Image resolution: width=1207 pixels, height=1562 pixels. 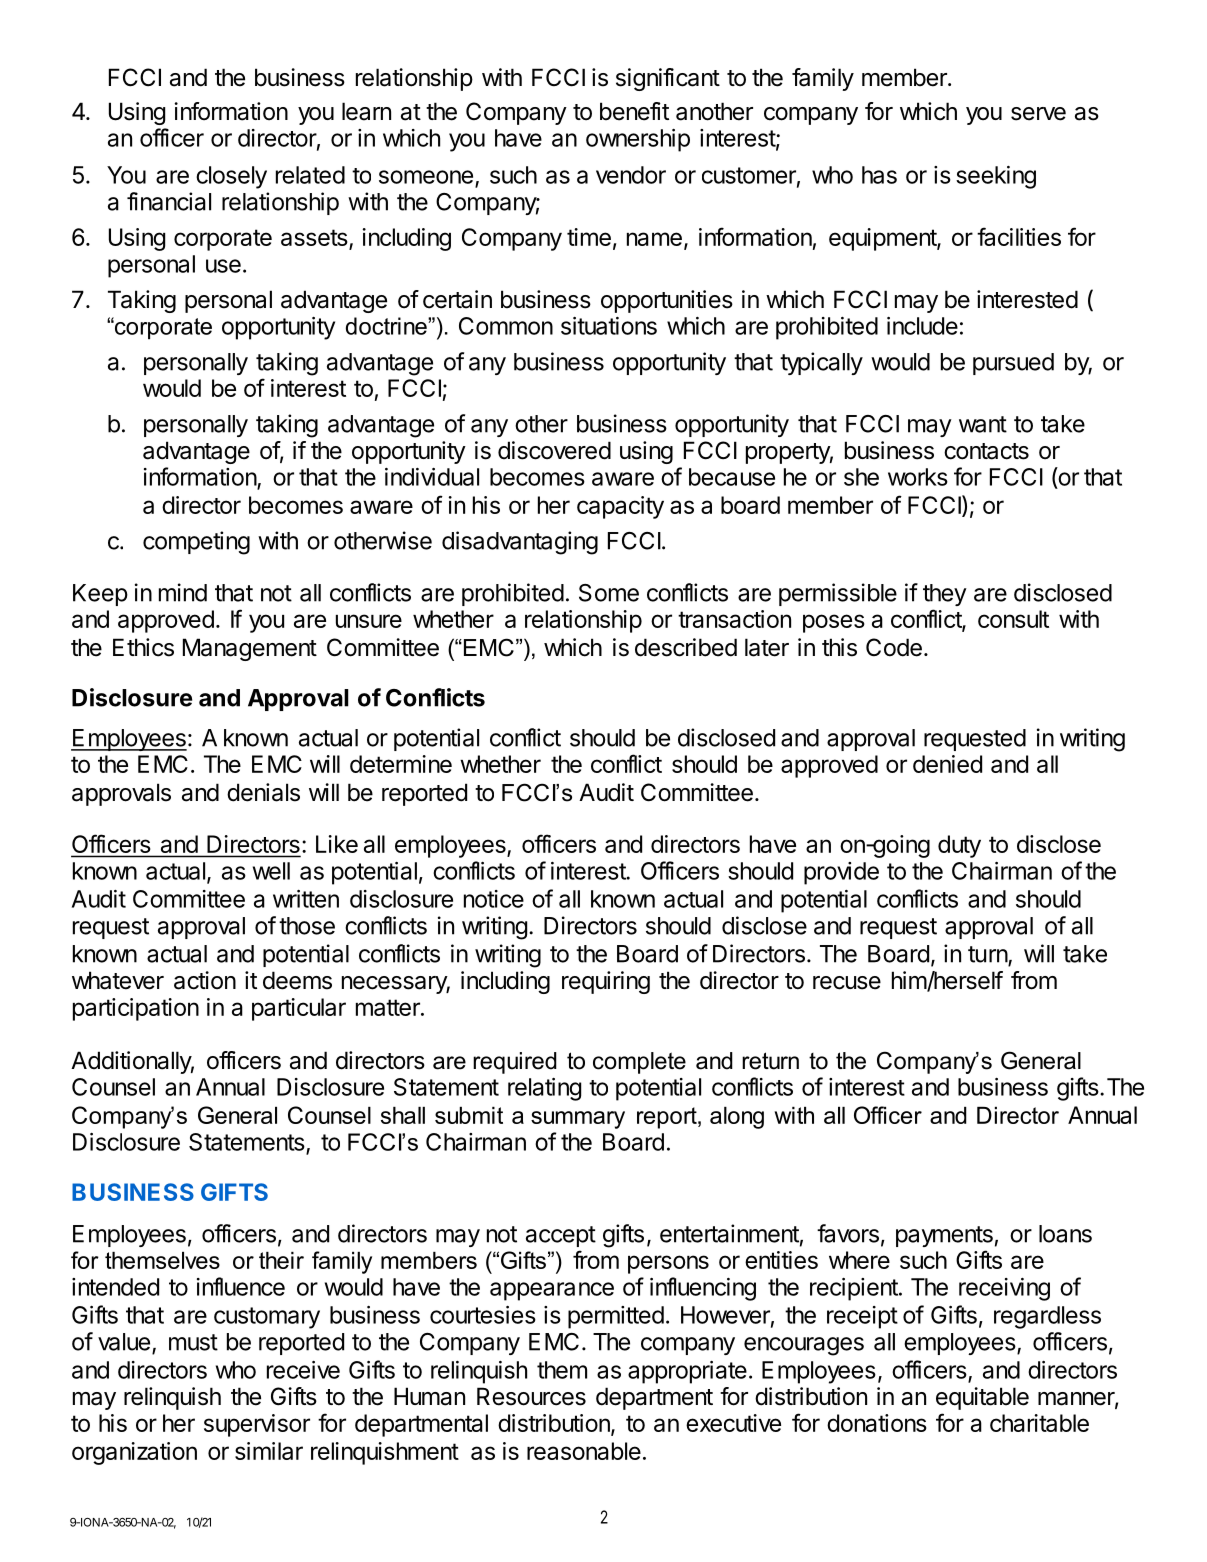 What do you see at coordinates (584, 1451) in the page?
I see `reasonable` at bounding box center [584, 1451].
